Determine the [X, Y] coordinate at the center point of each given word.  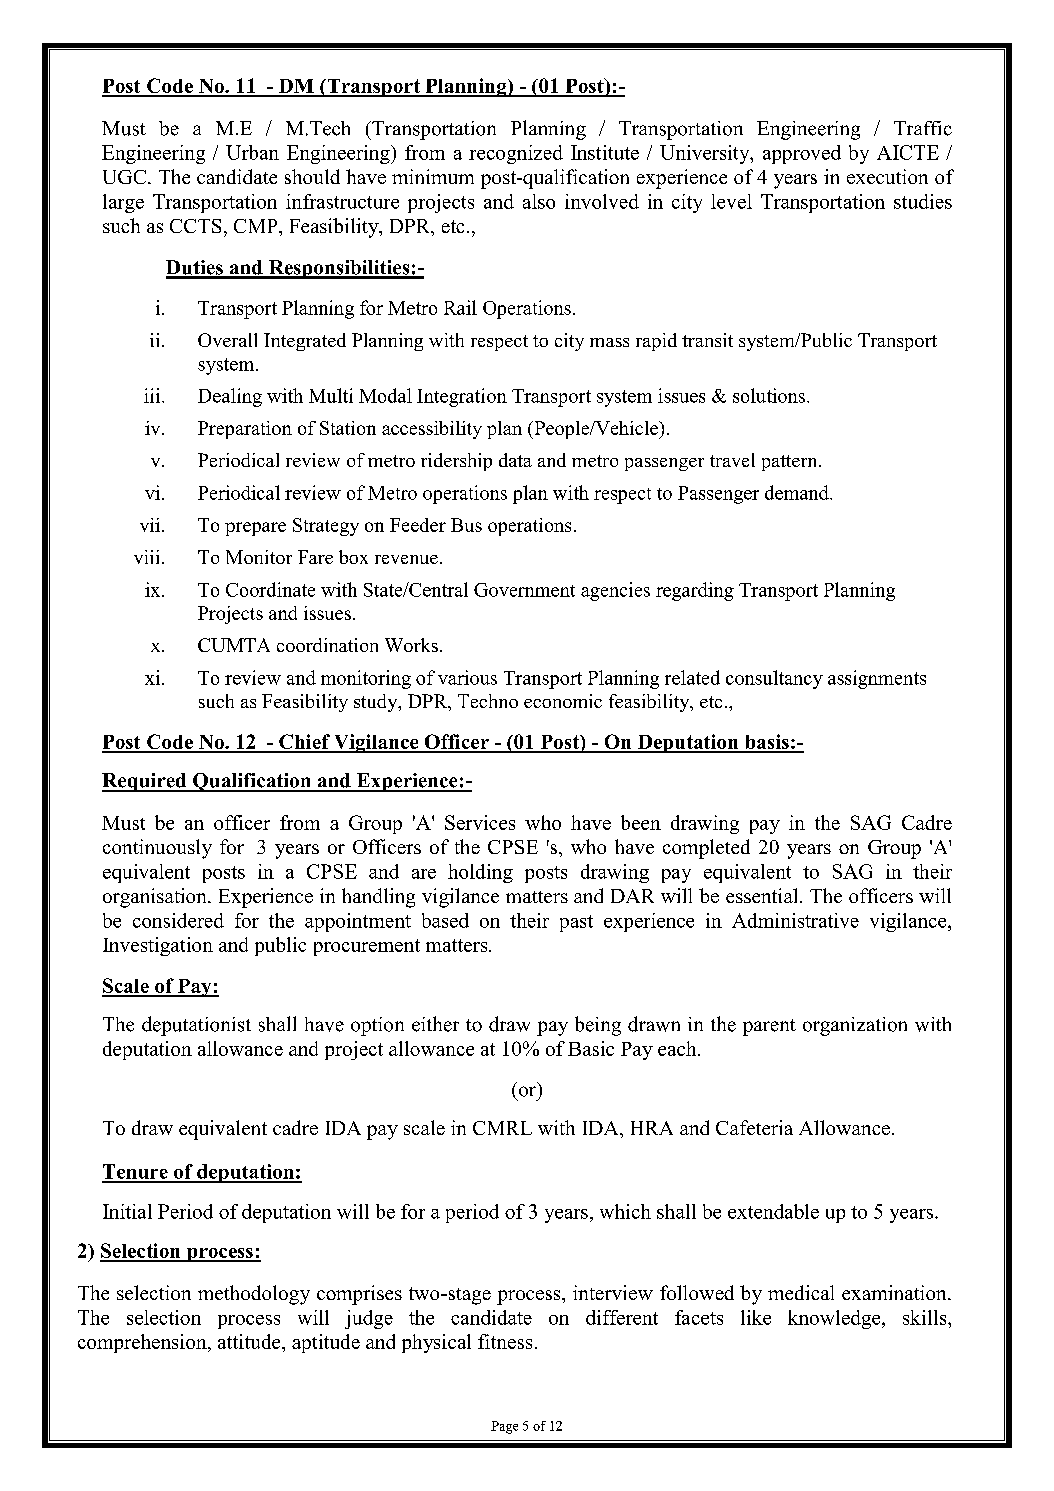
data [515, 460]
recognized [516, 154]
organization [855, 1026]
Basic [591, 1048]
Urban [252, 152]
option [377, 1026]
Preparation [245, 430]
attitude [250, 1341]
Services [480, 822]
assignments [877, 679]
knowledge [835, 1319]
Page [504, 1427]
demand [798, 492]
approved [802, 154]
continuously [157, 849]
